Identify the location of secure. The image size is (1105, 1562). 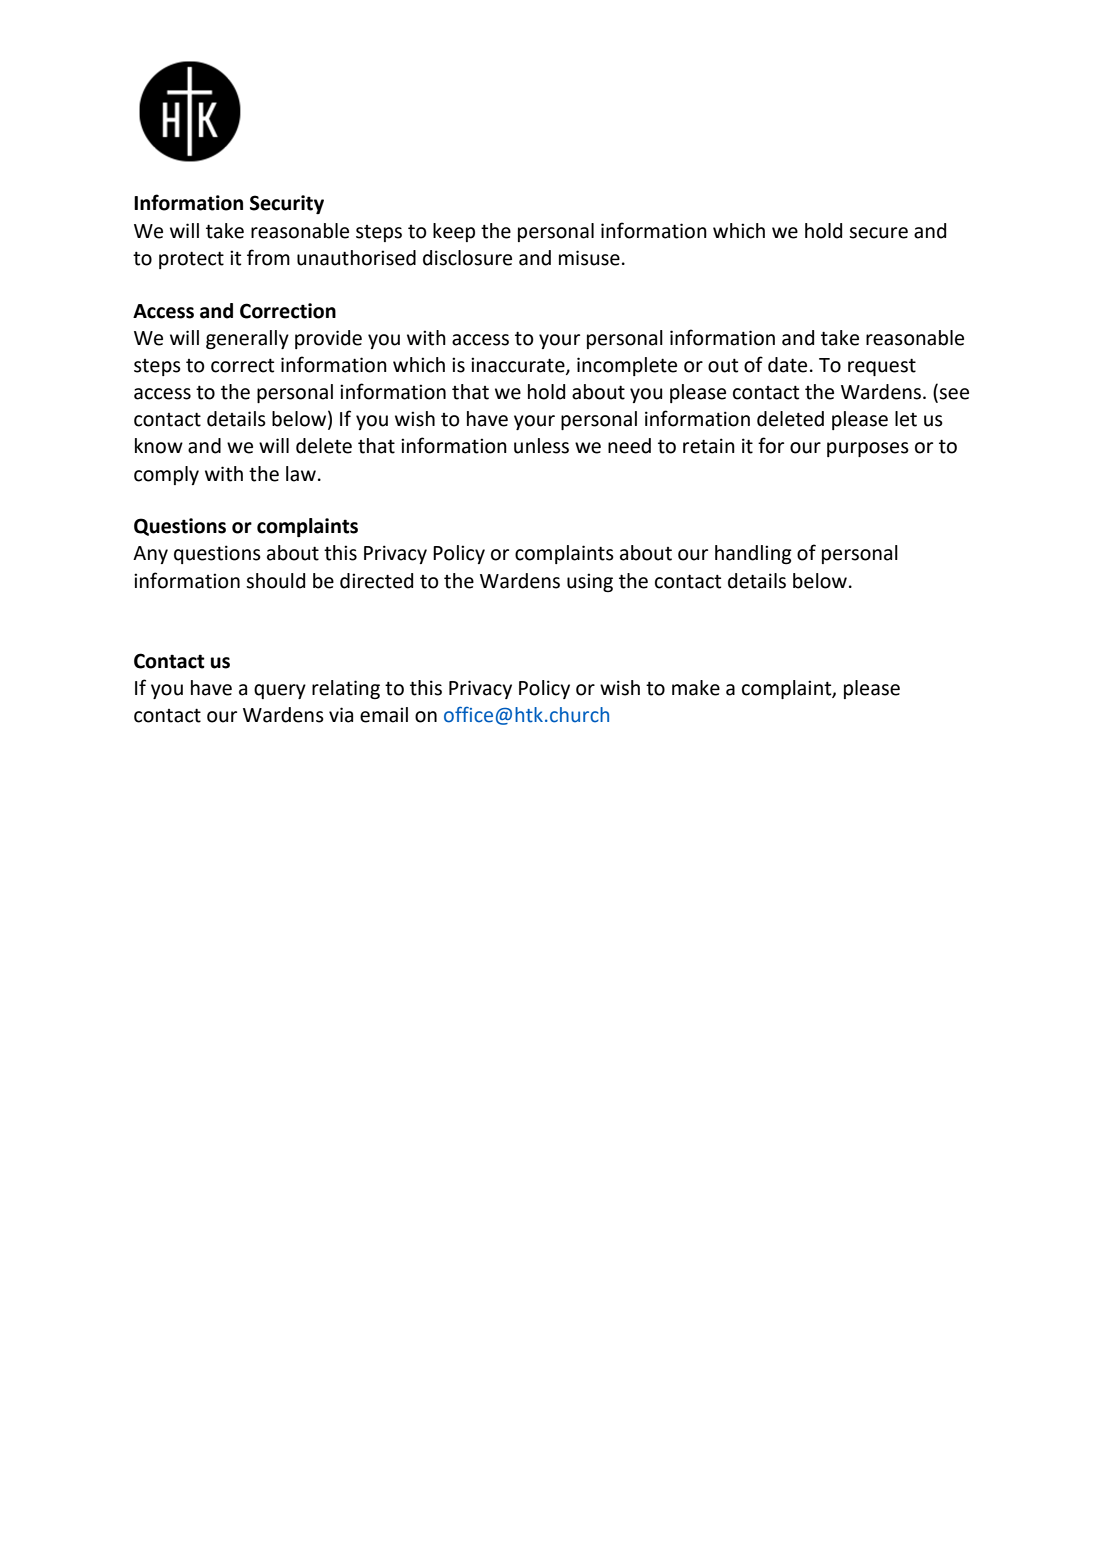
(878, 233).
